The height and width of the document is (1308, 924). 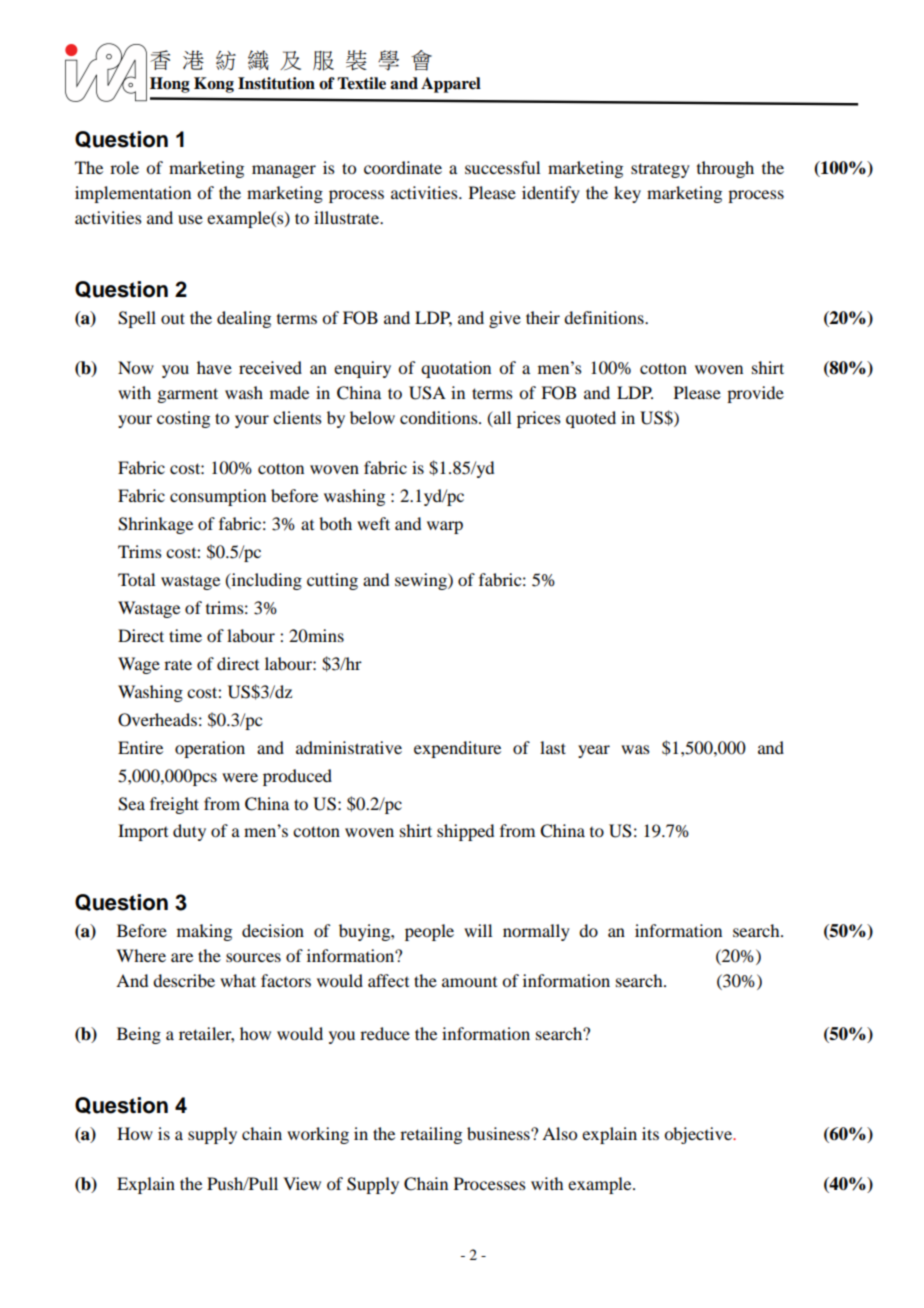 I want to click on conditions, so click(x=440, y=417).
